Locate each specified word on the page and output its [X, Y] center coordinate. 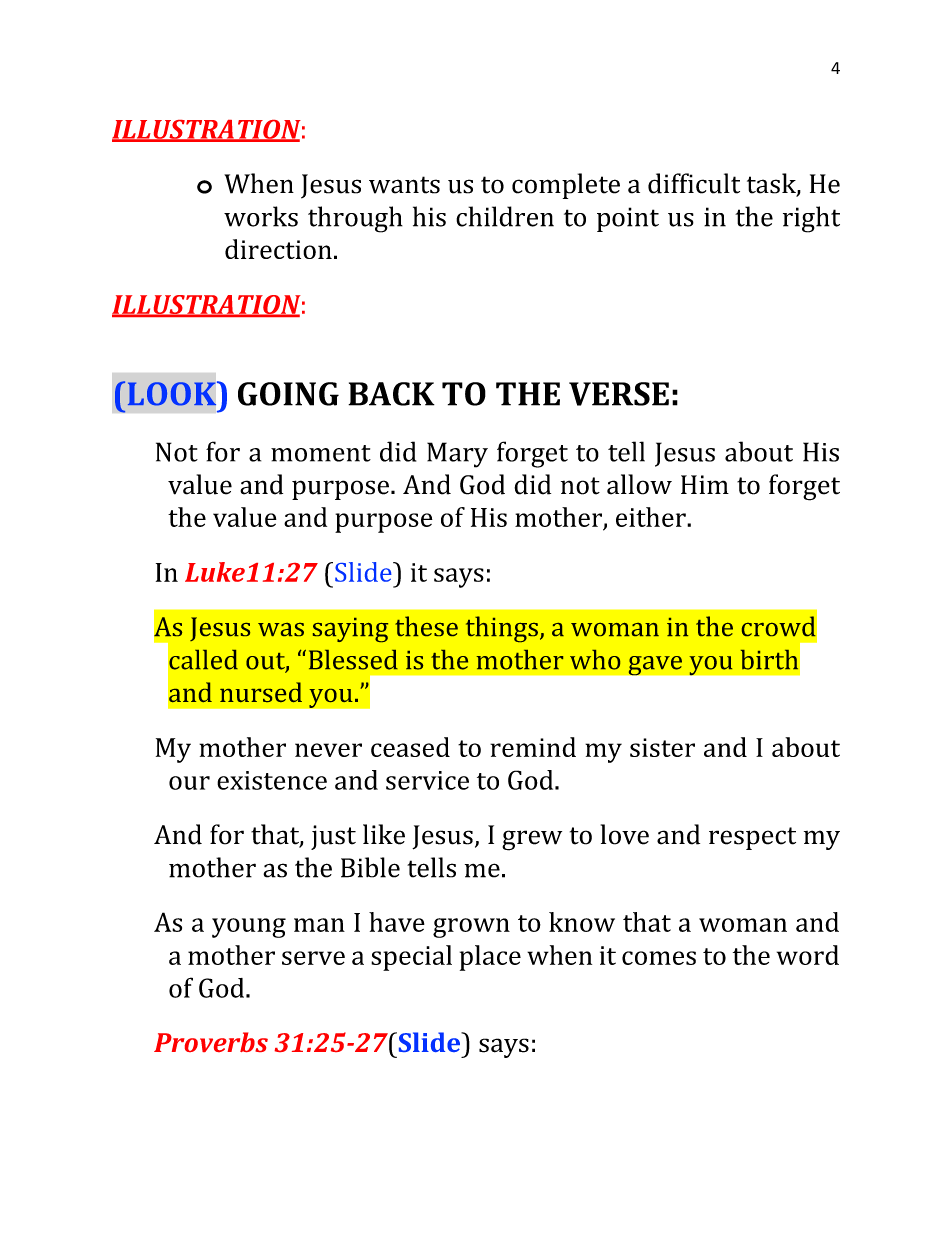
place [490, 958]
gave [655, 665]
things [502, 629]
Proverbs [211, 1042]
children [505, 216]
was [281, 629]
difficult [694, 183]
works [261, 216]
